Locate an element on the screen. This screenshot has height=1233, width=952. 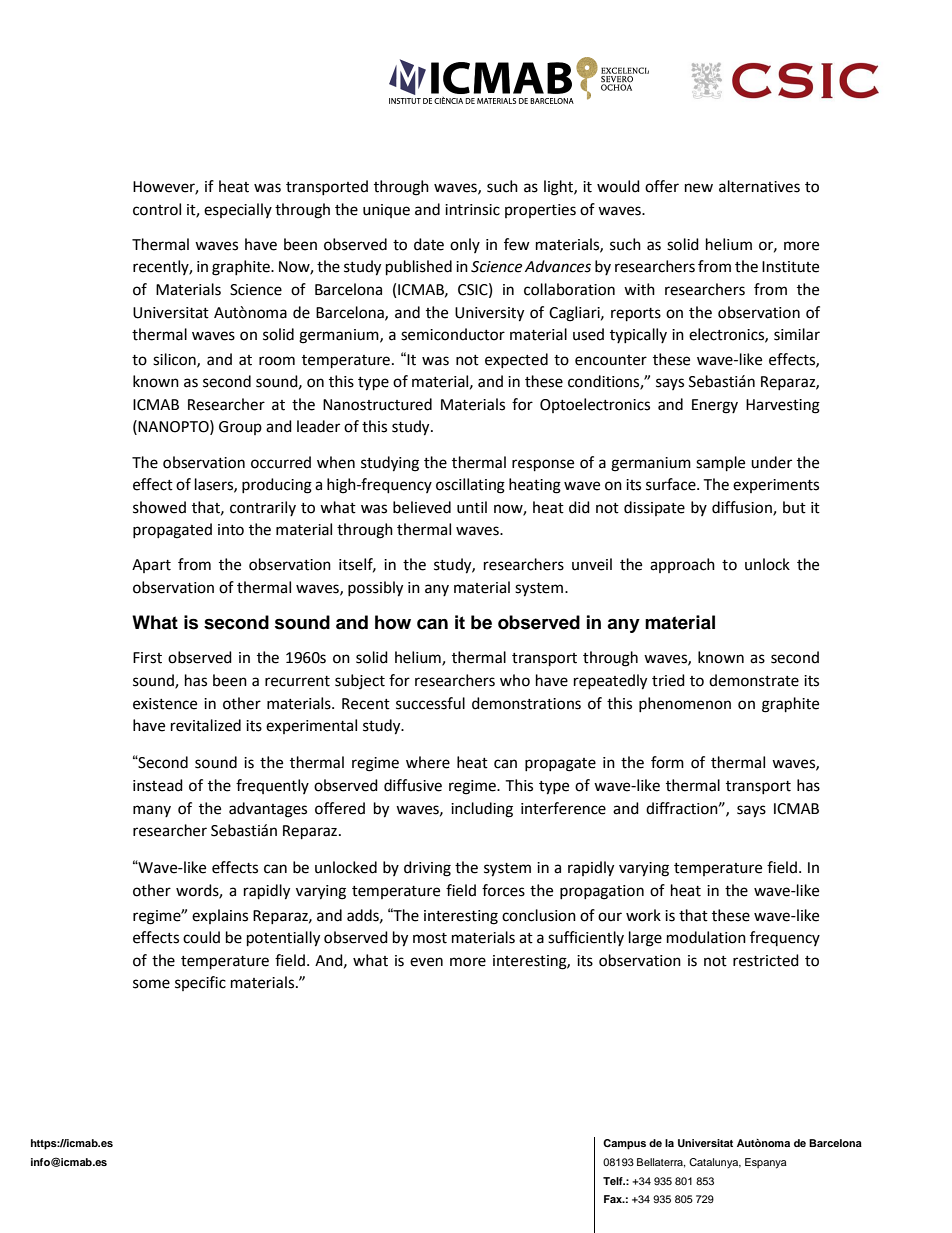
including is located at coordinates (482, 810).
